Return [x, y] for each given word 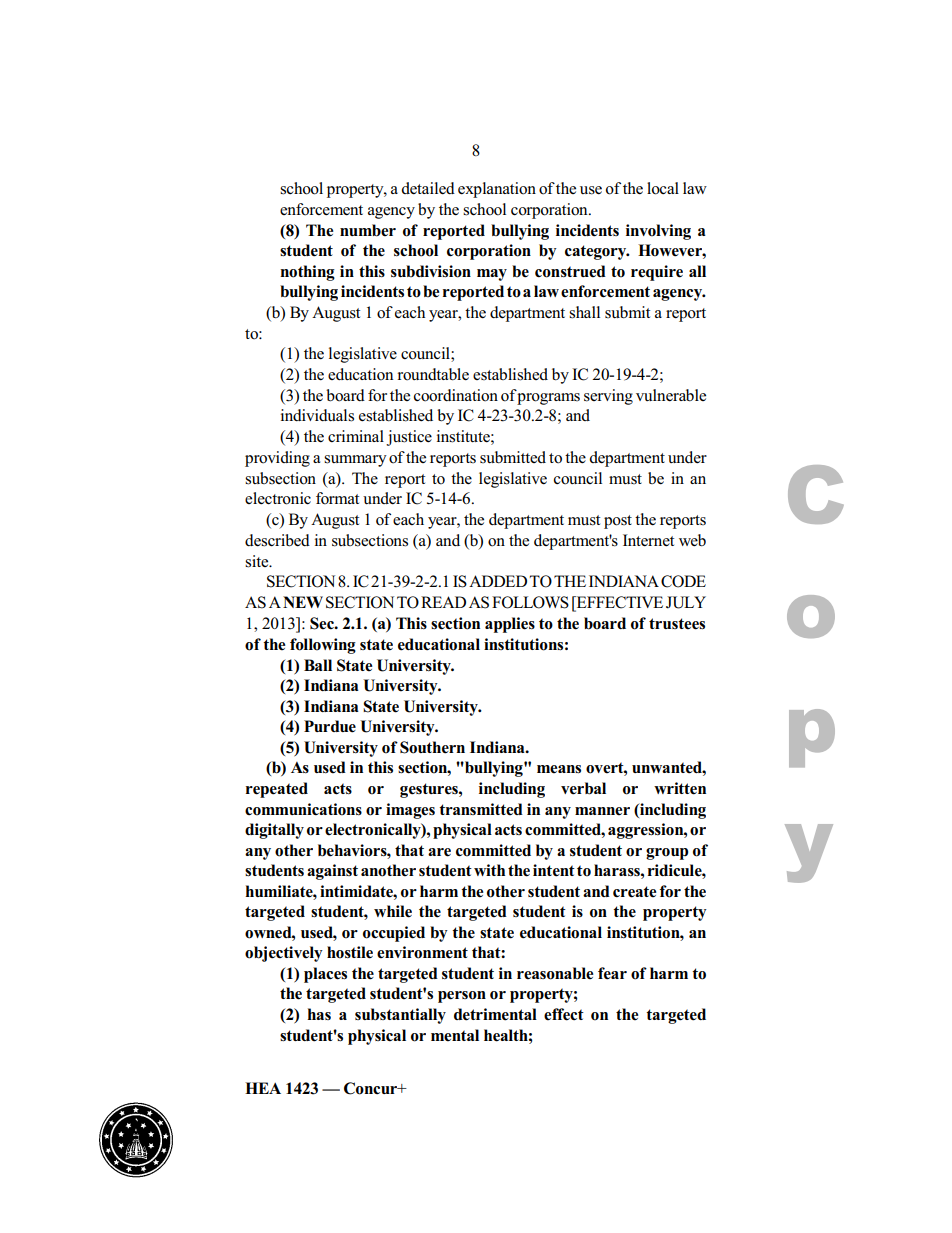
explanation [497, 190]
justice [409, 438]
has [319, 1014]
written [680, 788]
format [337, 498]
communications [303, 809]
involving [658, 232]
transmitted [481, 809]
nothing [307, 273]
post [618, 522]
